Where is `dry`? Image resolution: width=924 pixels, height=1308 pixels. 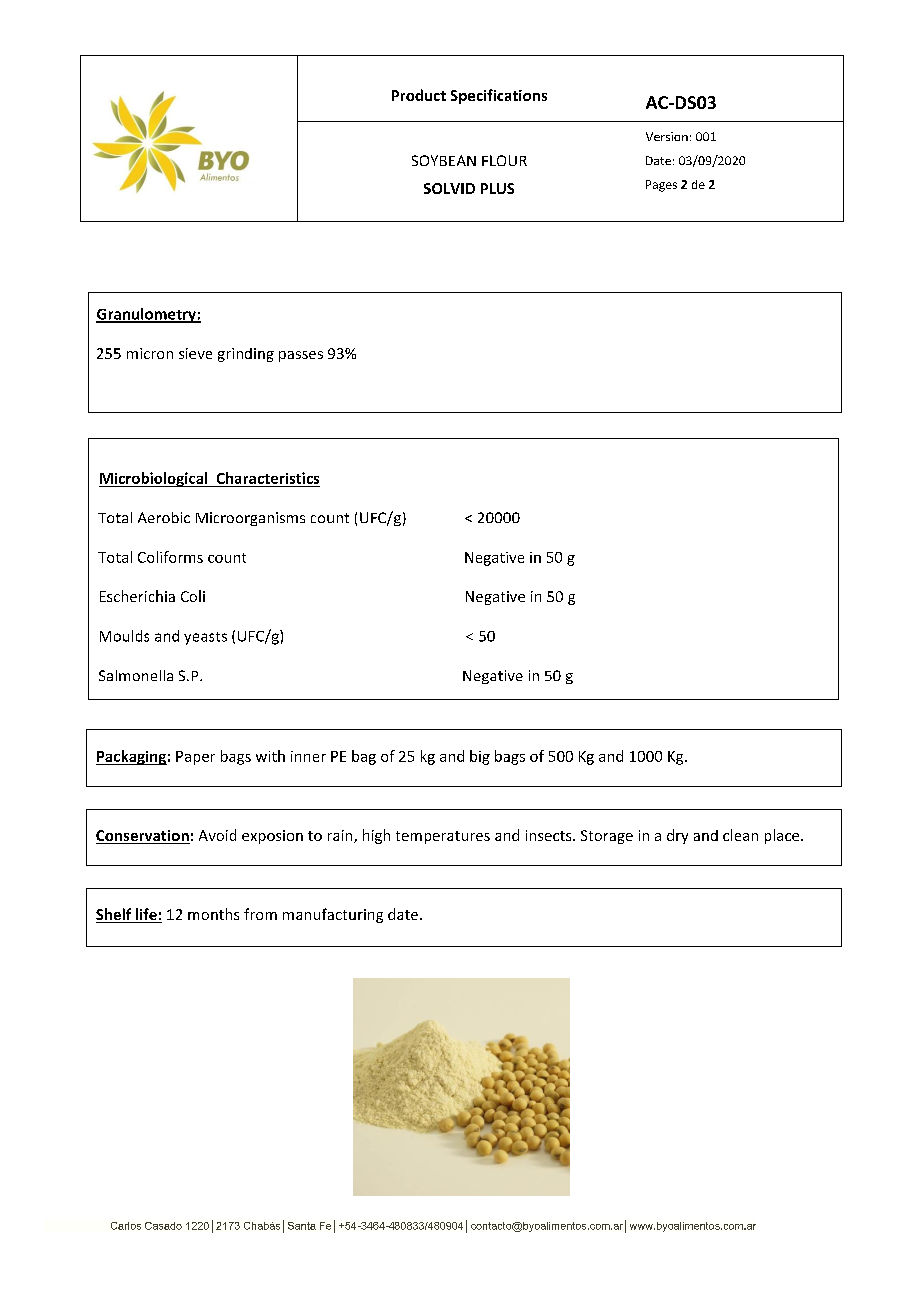
dry is located at coordinates (677, 836).
